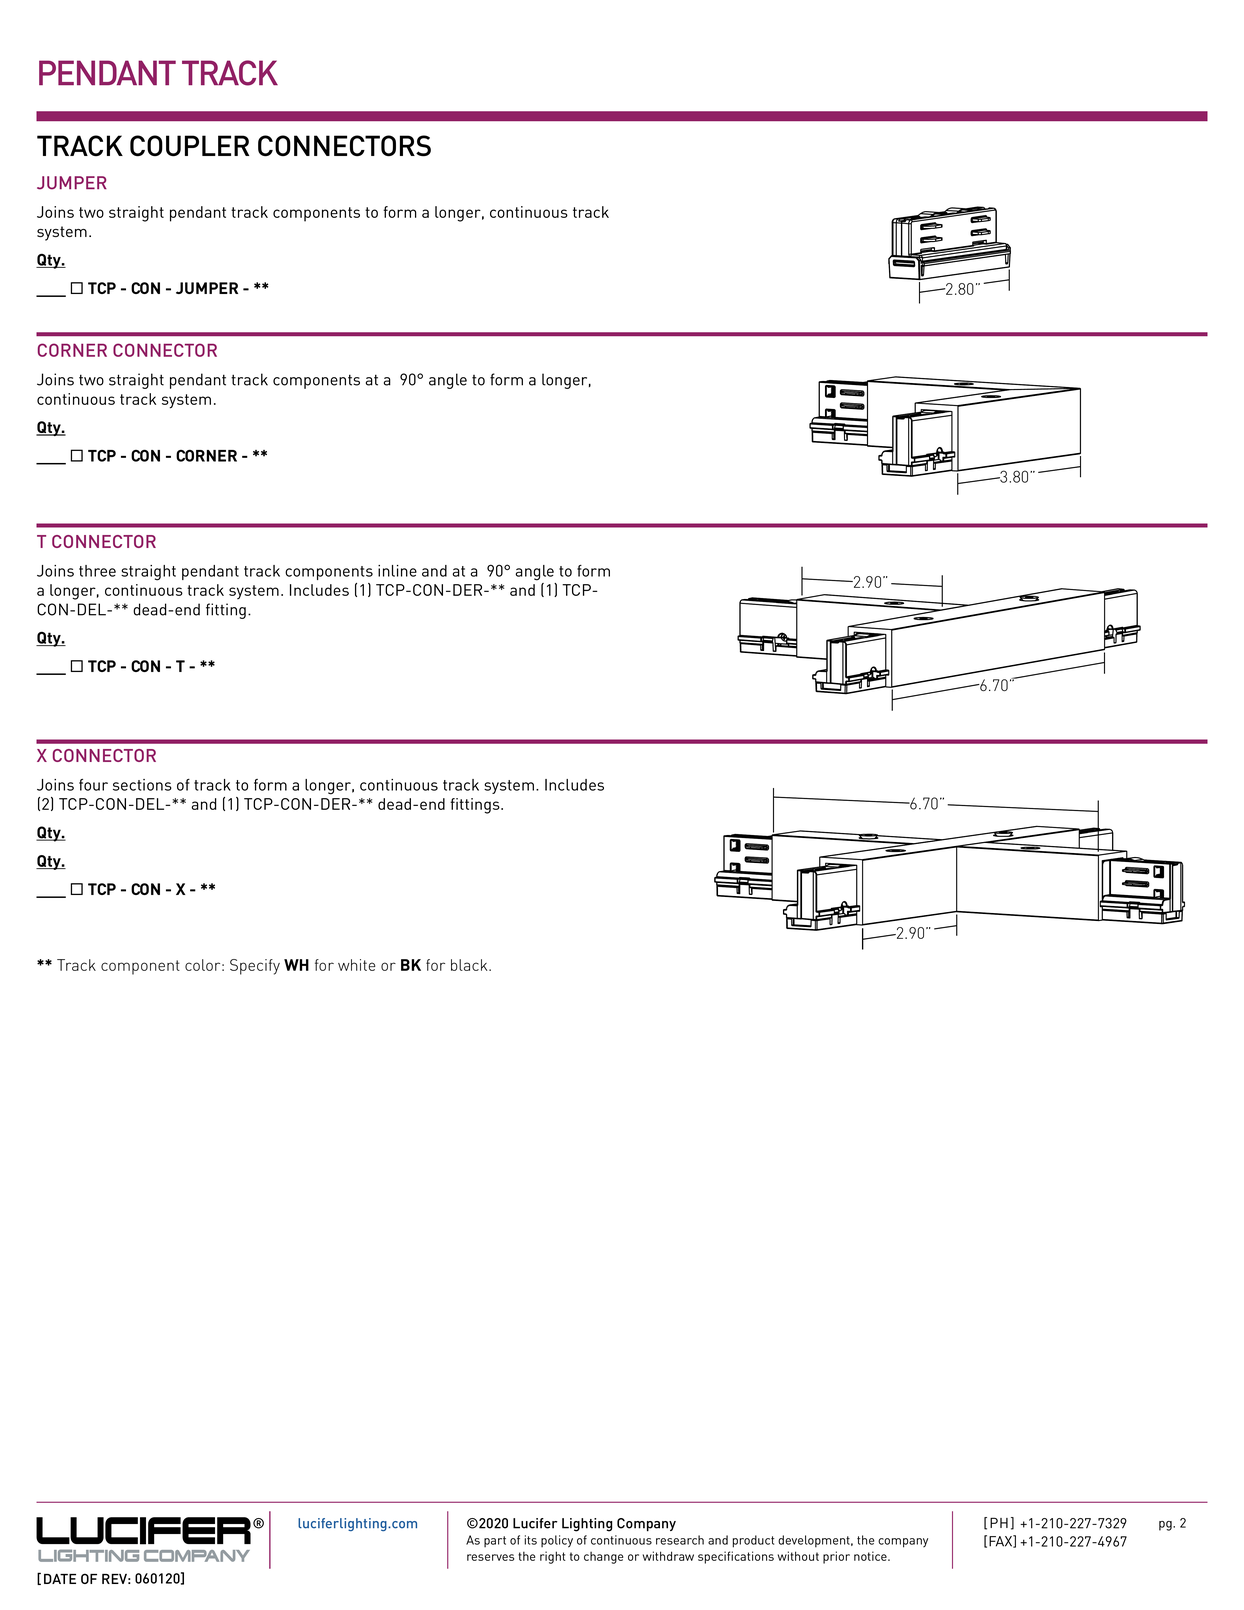 This screenshot has width=1244, height=1610. Describe the element at coordinates (495, 1541) in the screenshot. I see `part` at that location.
